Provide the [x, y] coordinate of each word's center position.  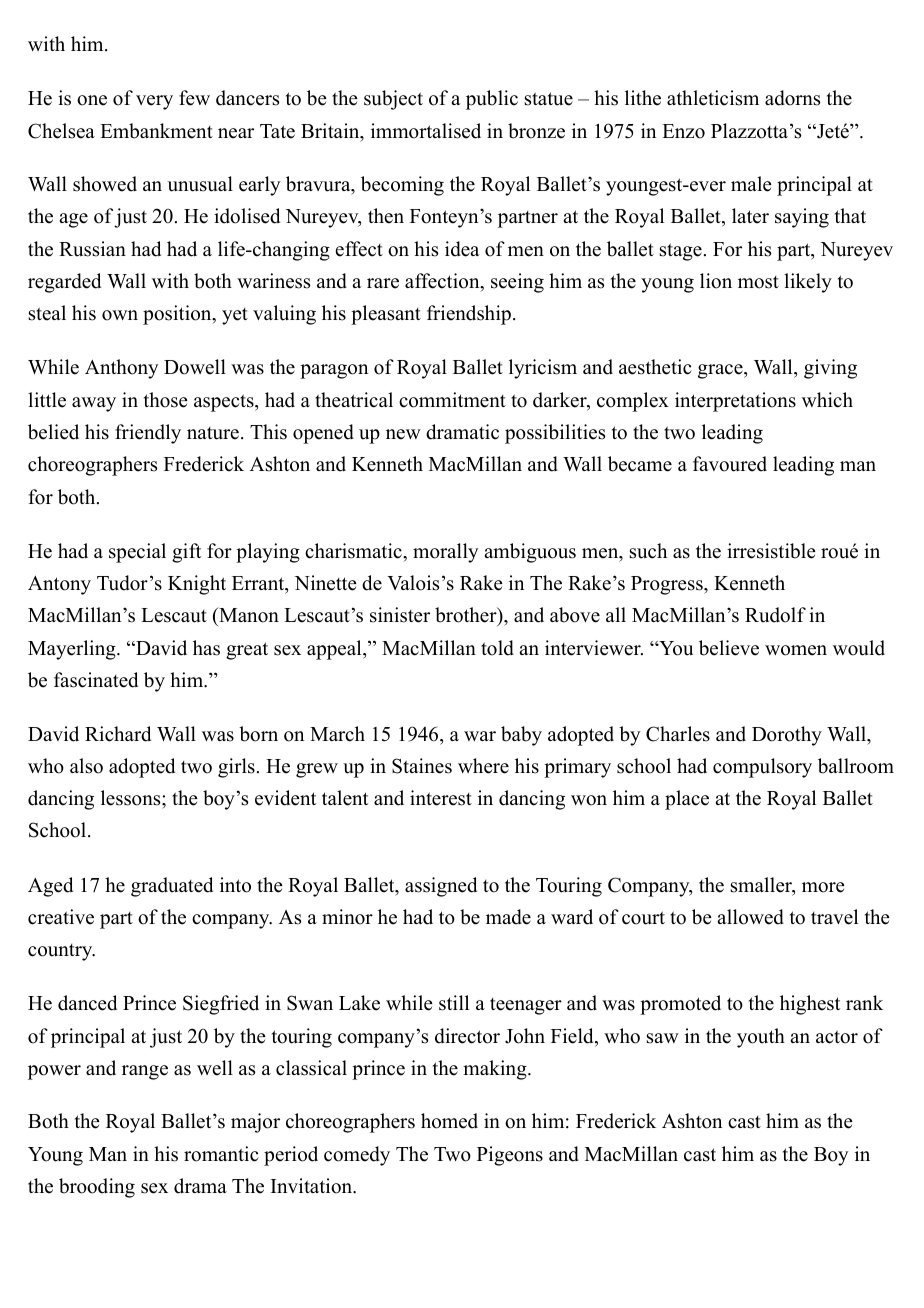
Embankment [156, 131]
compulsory [762, 768]
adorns [792, 98]
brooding [97, 1188]
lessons [132, 798]
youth [761, 1038]
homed [449, 1121]
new [403, 434]
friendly [148, 434]
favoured [730, 464]
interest [441, 798]
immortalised [426, 131]
